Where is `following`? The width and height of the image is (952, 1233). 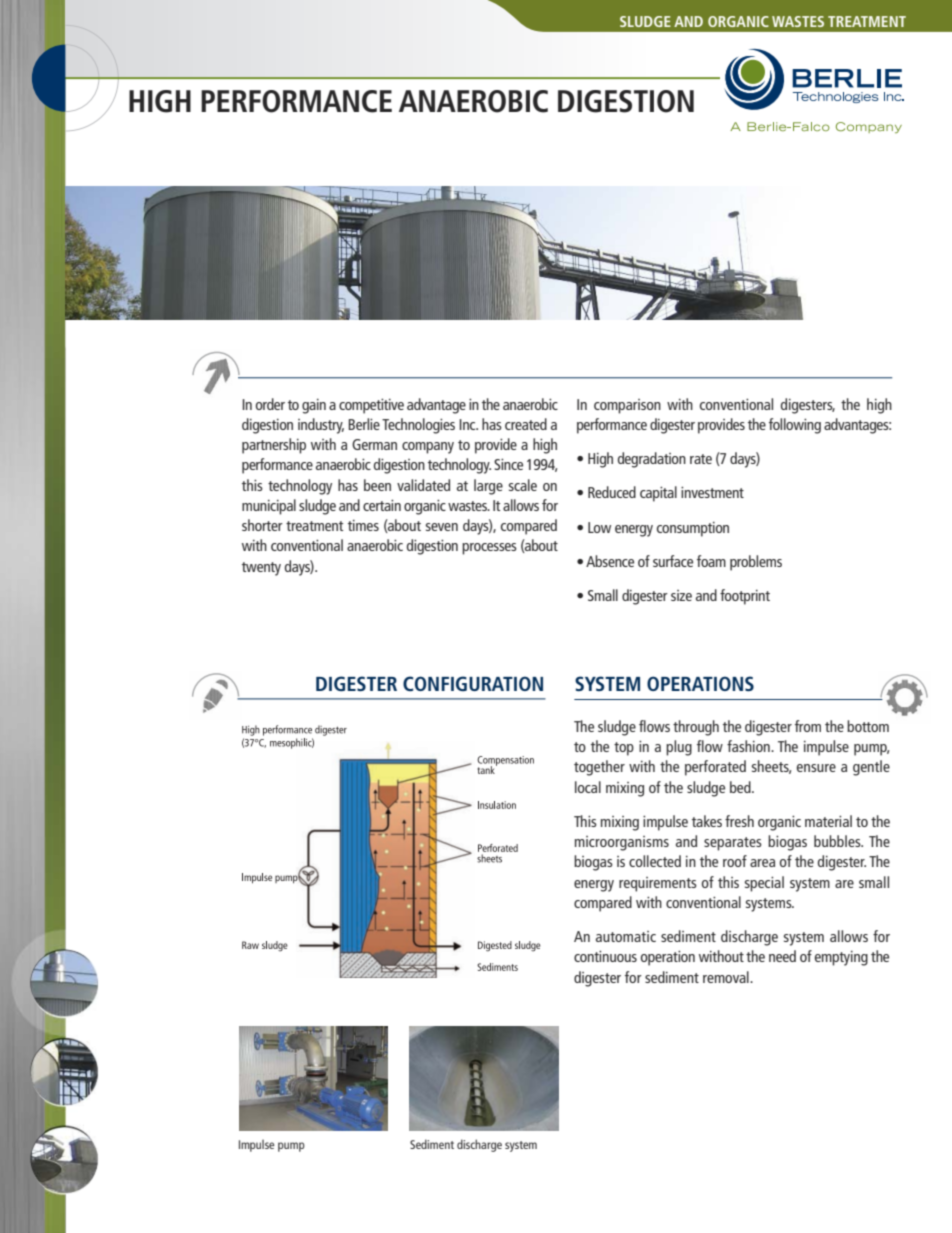
following is located at coordinates (795, 426).
